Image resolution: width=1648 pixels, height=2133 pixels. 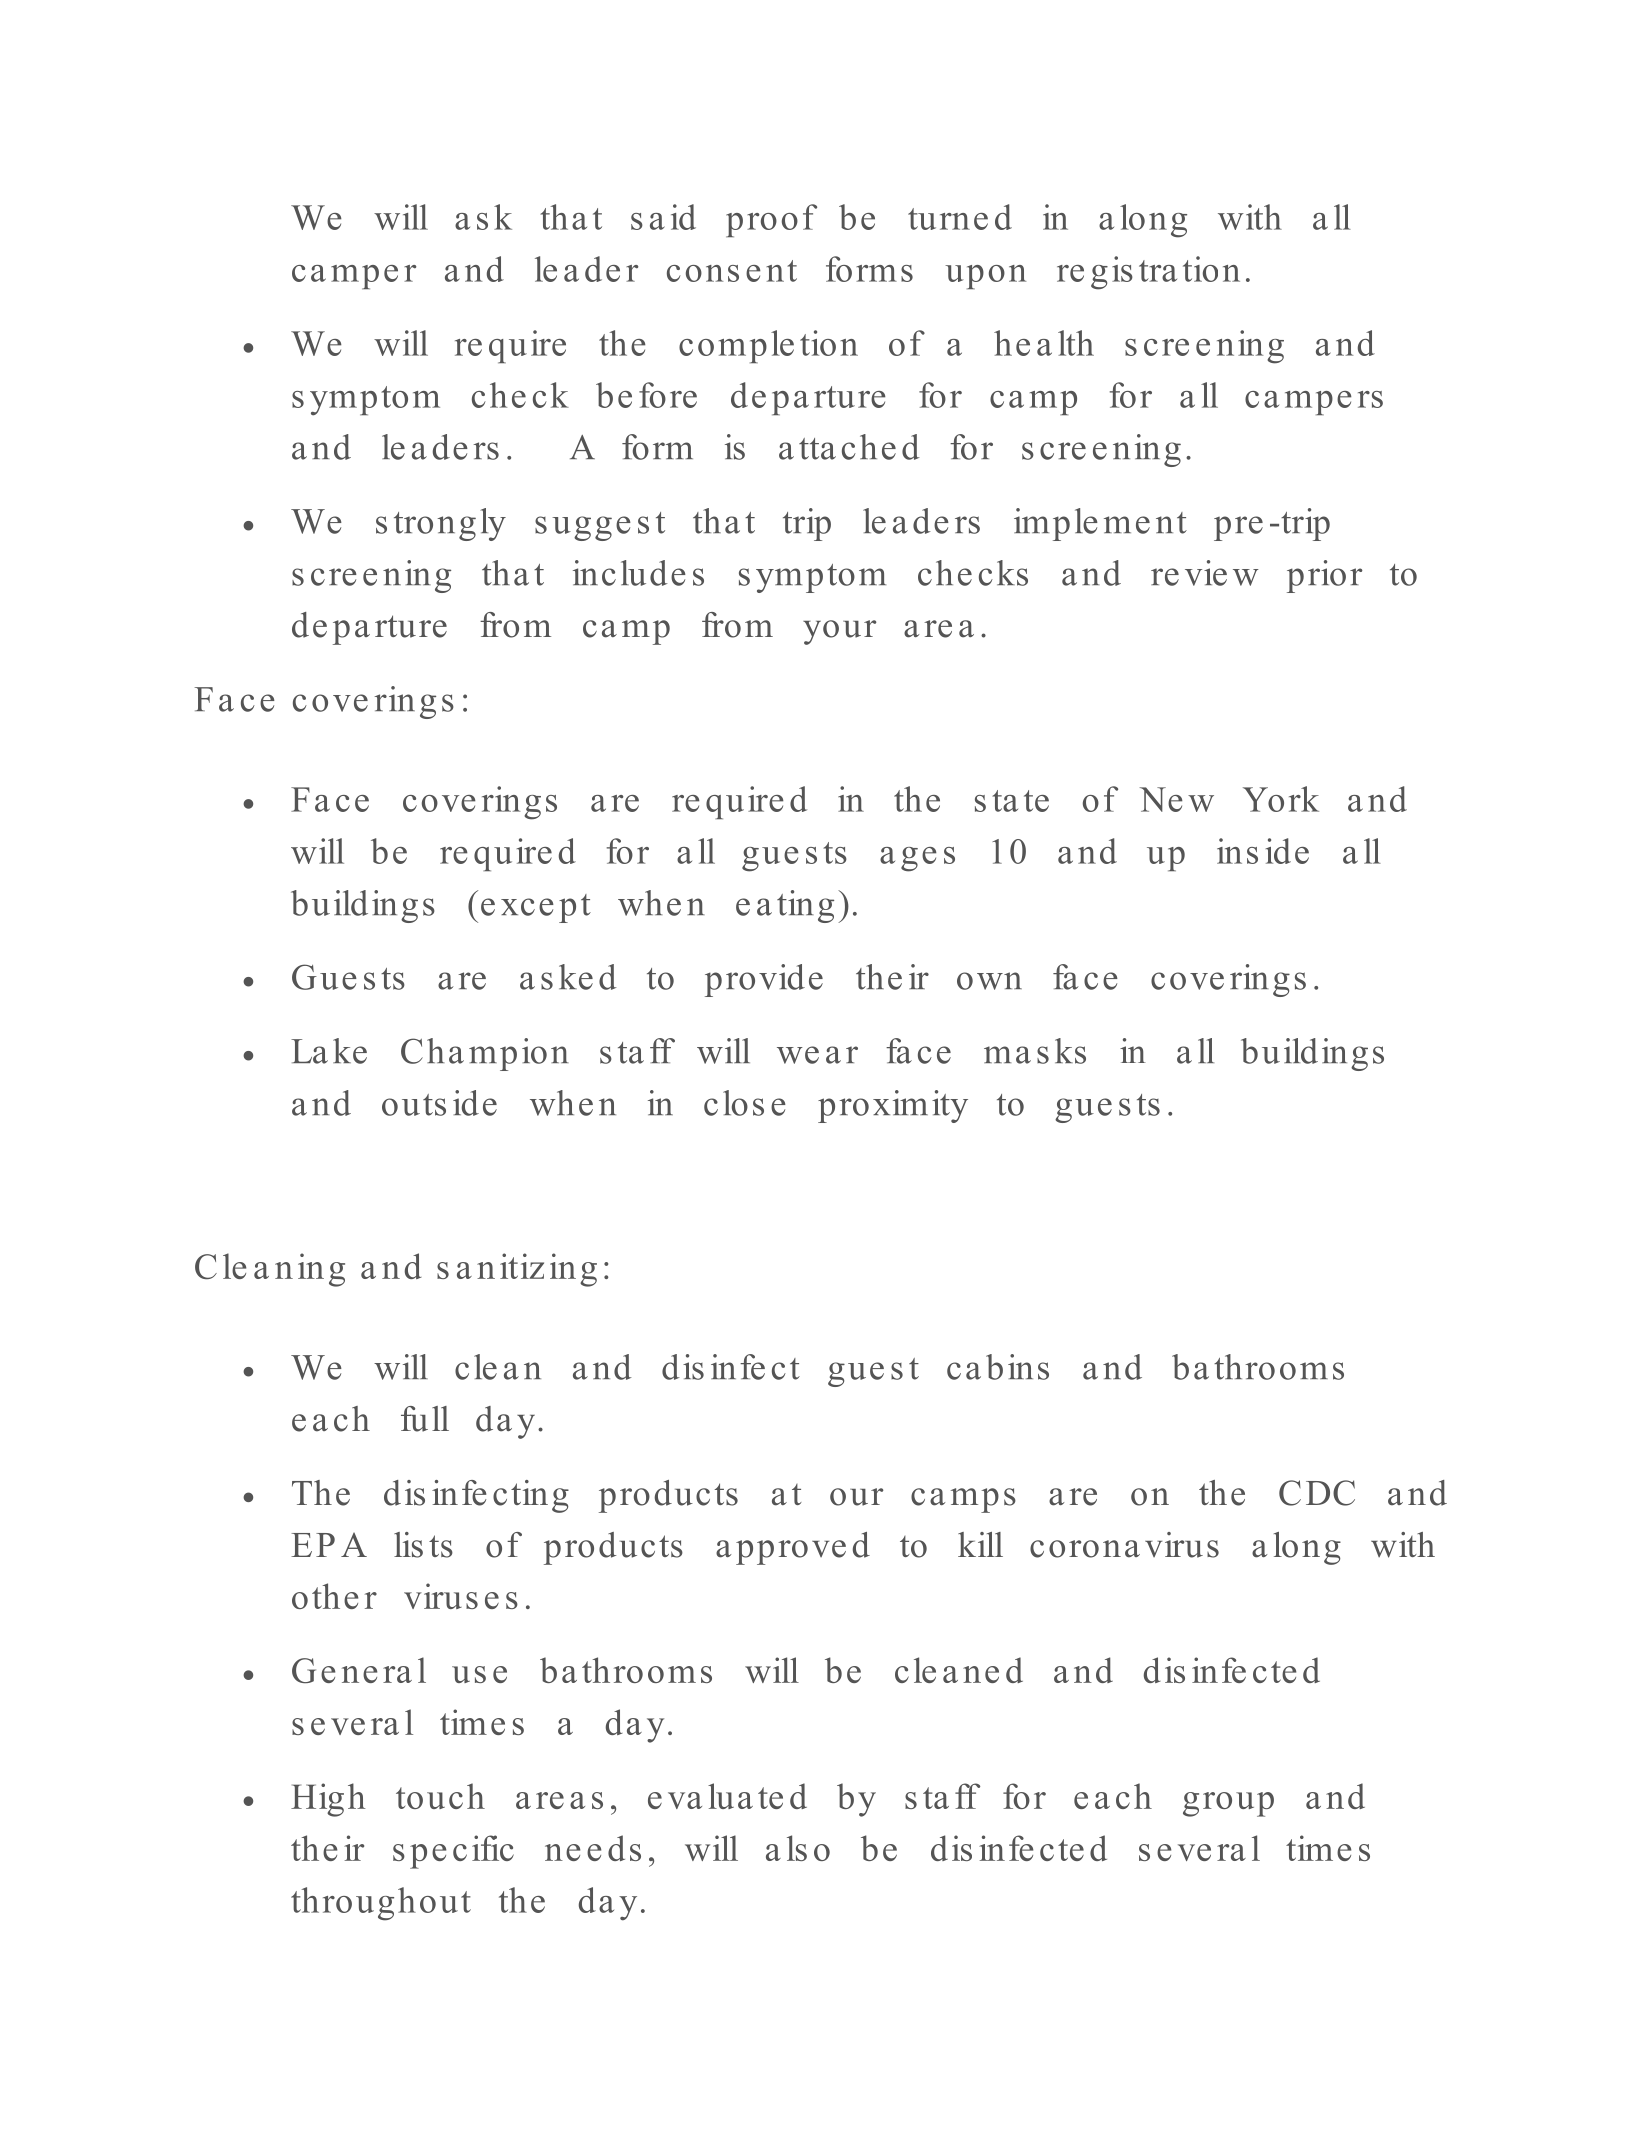 I want to click on touch, so click(x=440, y=1796).
